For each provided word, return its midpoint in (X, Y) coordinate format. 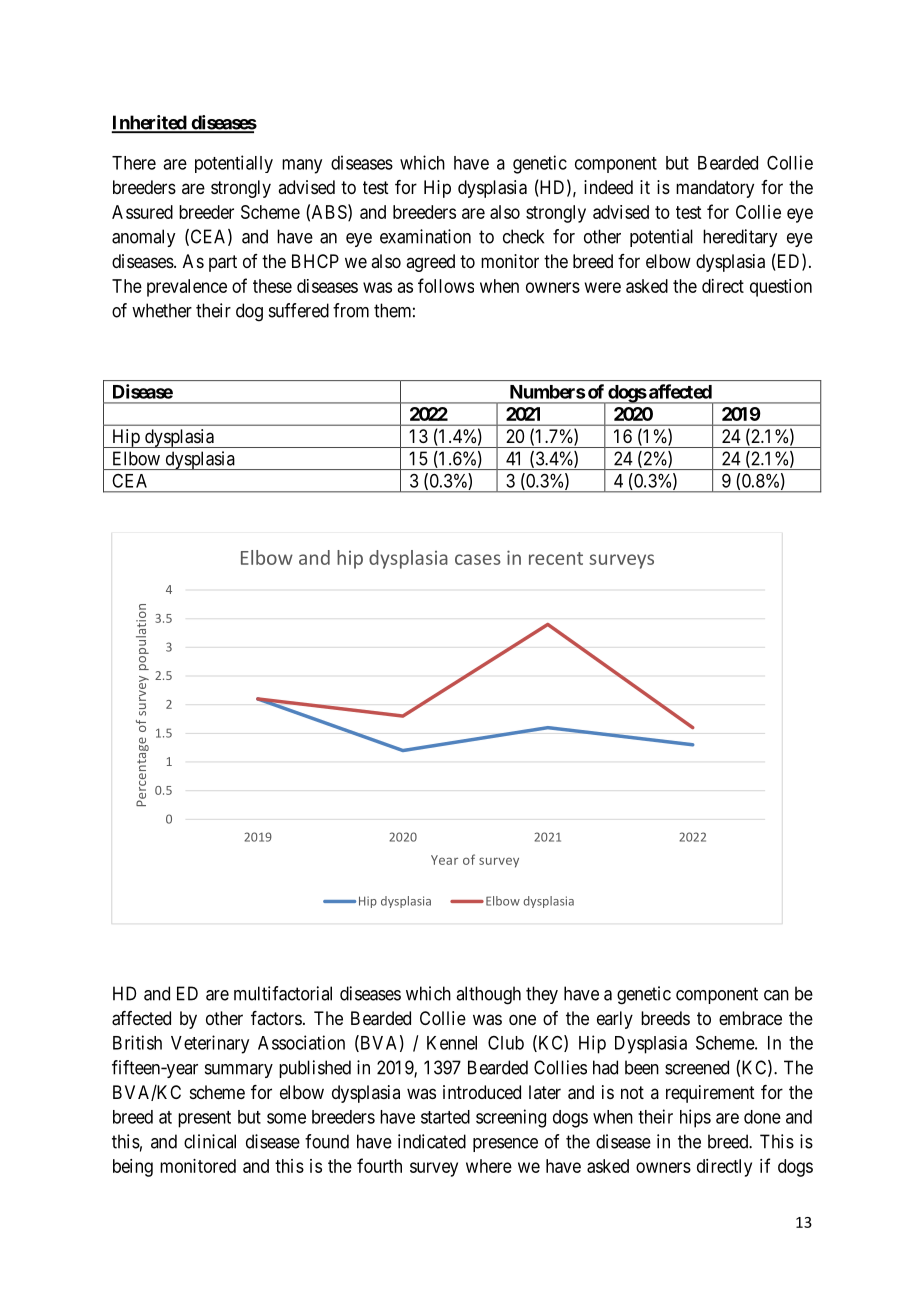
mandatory (715, 189)
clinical (210, 1141)
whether (162, 310)
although (488, 995)
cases (478, 559)
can (776, 995)
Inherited (150, 123)
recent (556, 558)
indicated (432, 1141)
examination (425, 236)
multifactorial (283, 993)
